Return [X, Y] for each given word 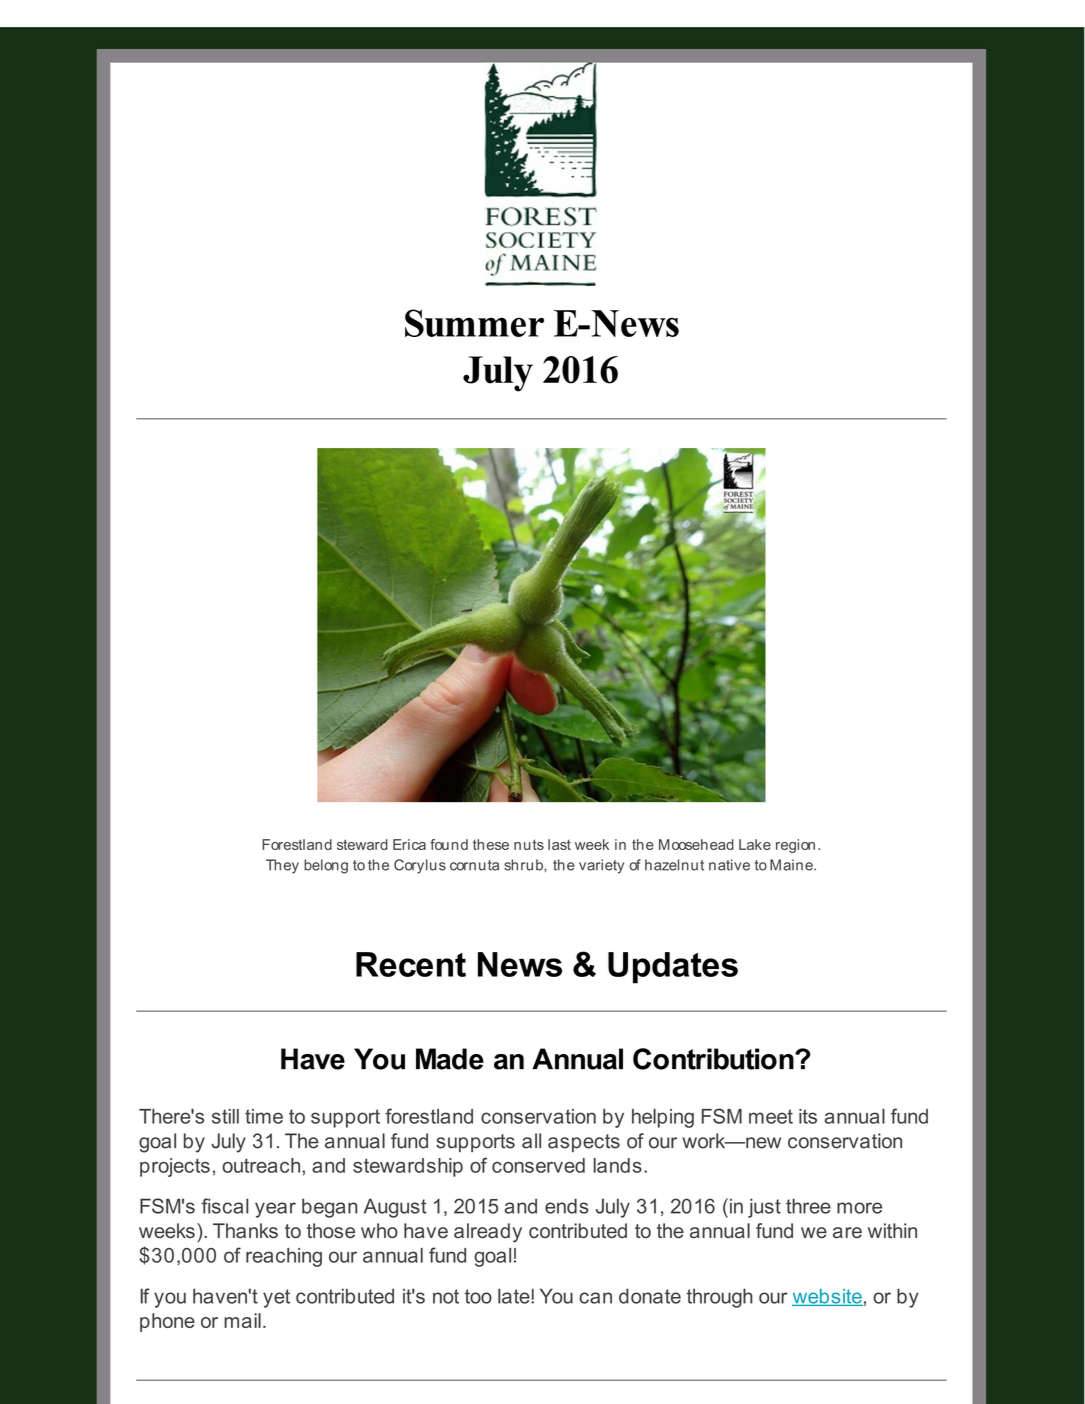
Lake [755, 844]
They [282, 866]
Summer [474, 323]
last [559, 844]
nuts [529, 844]
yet [276, 1298]
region [795, 846]
